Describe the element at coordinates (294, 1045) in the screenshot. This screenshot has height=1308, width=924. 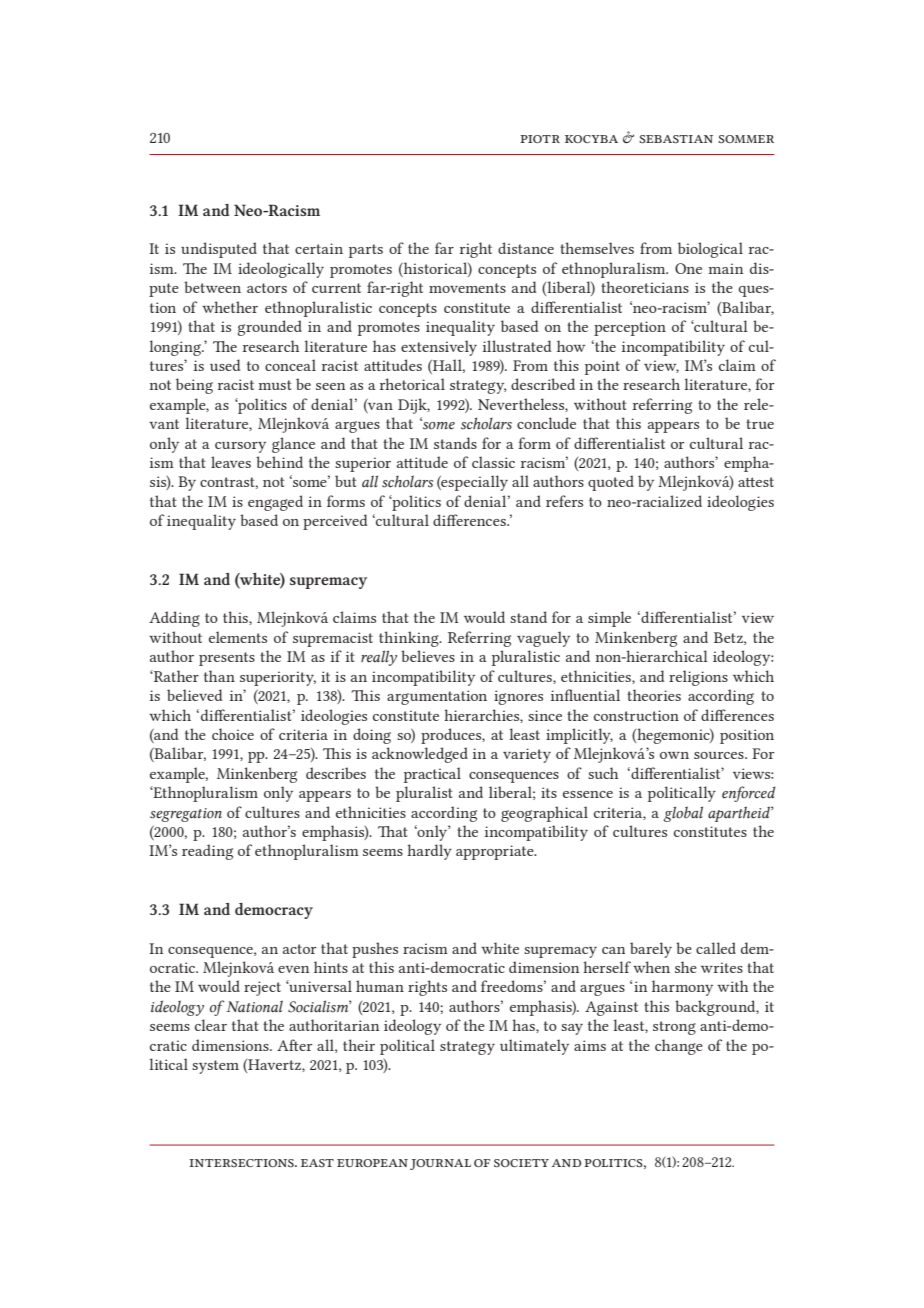
I see `After` at that location.
